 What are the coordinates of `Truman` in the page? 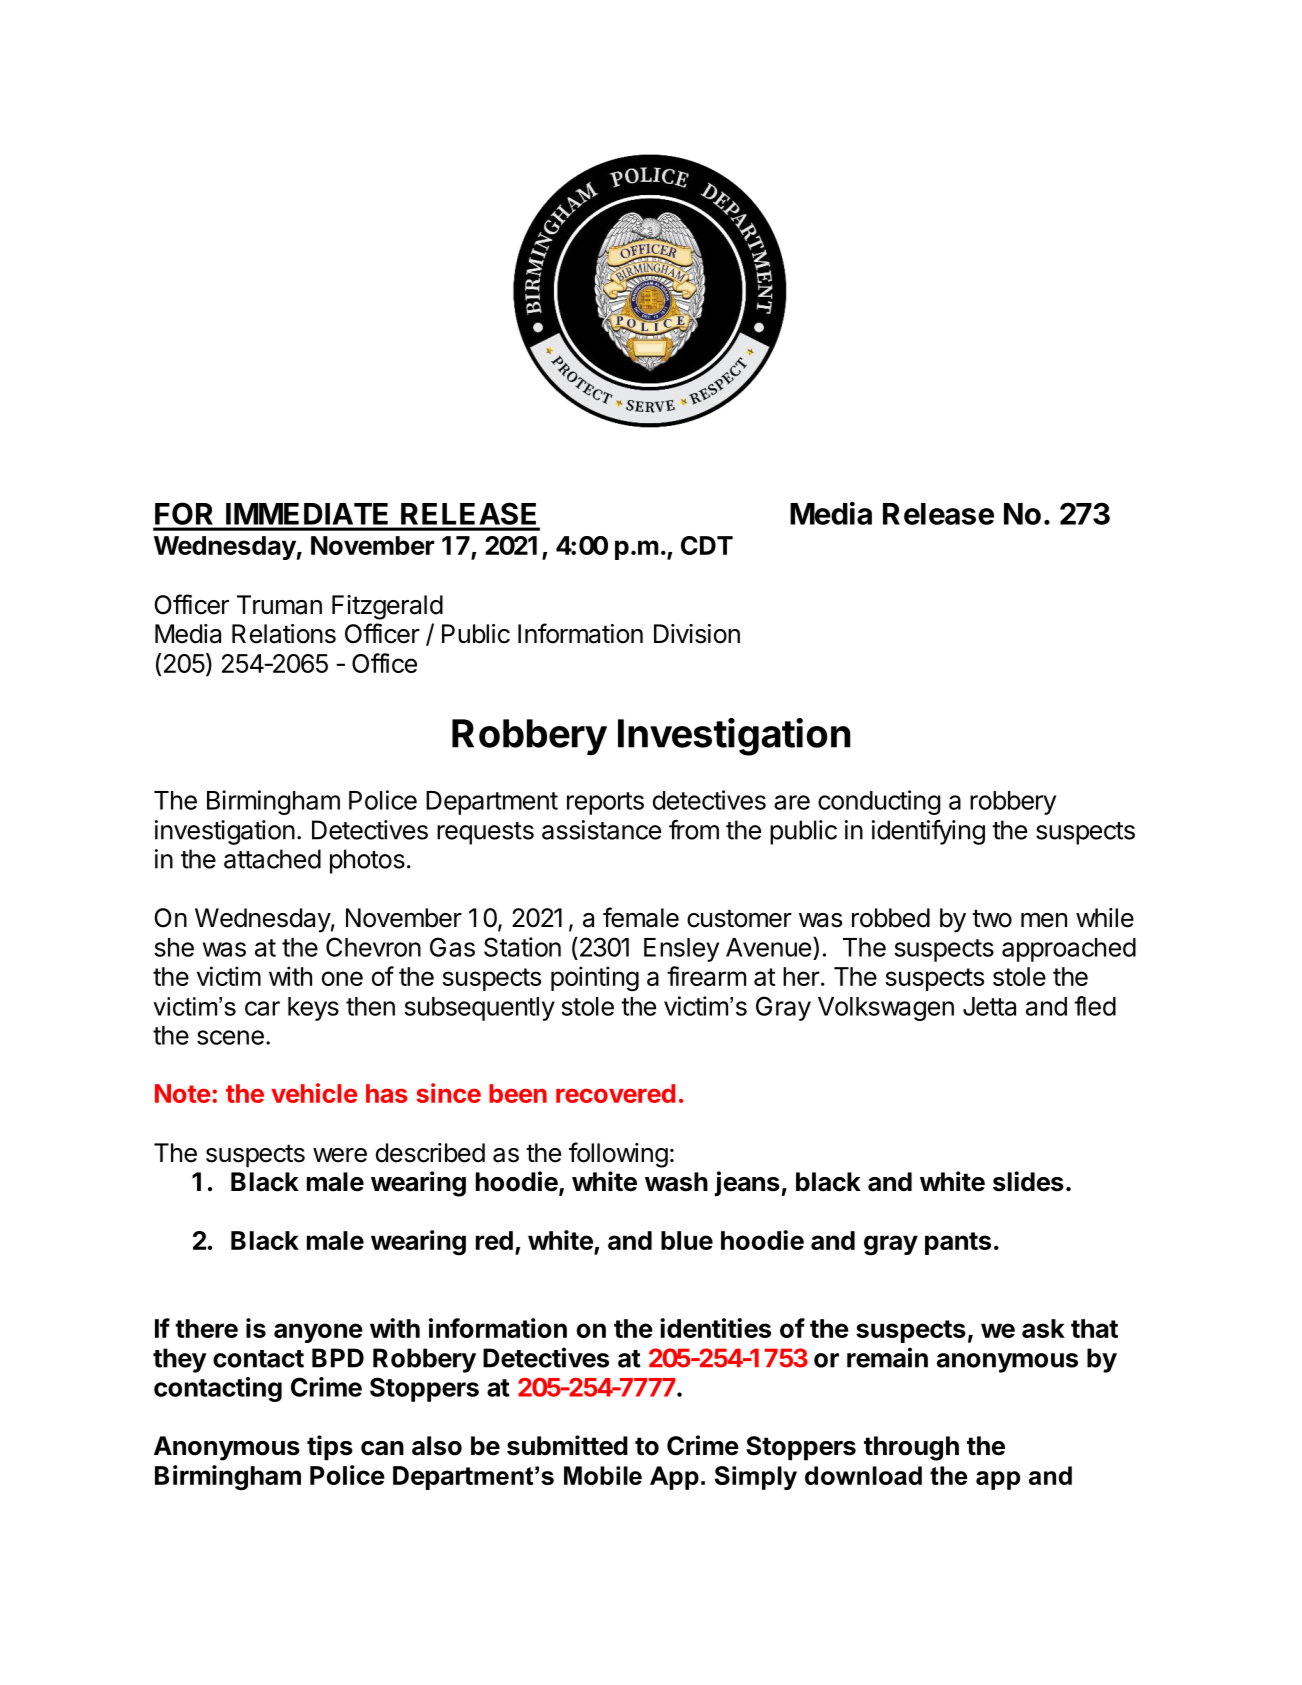 It's located at (279, 605).
